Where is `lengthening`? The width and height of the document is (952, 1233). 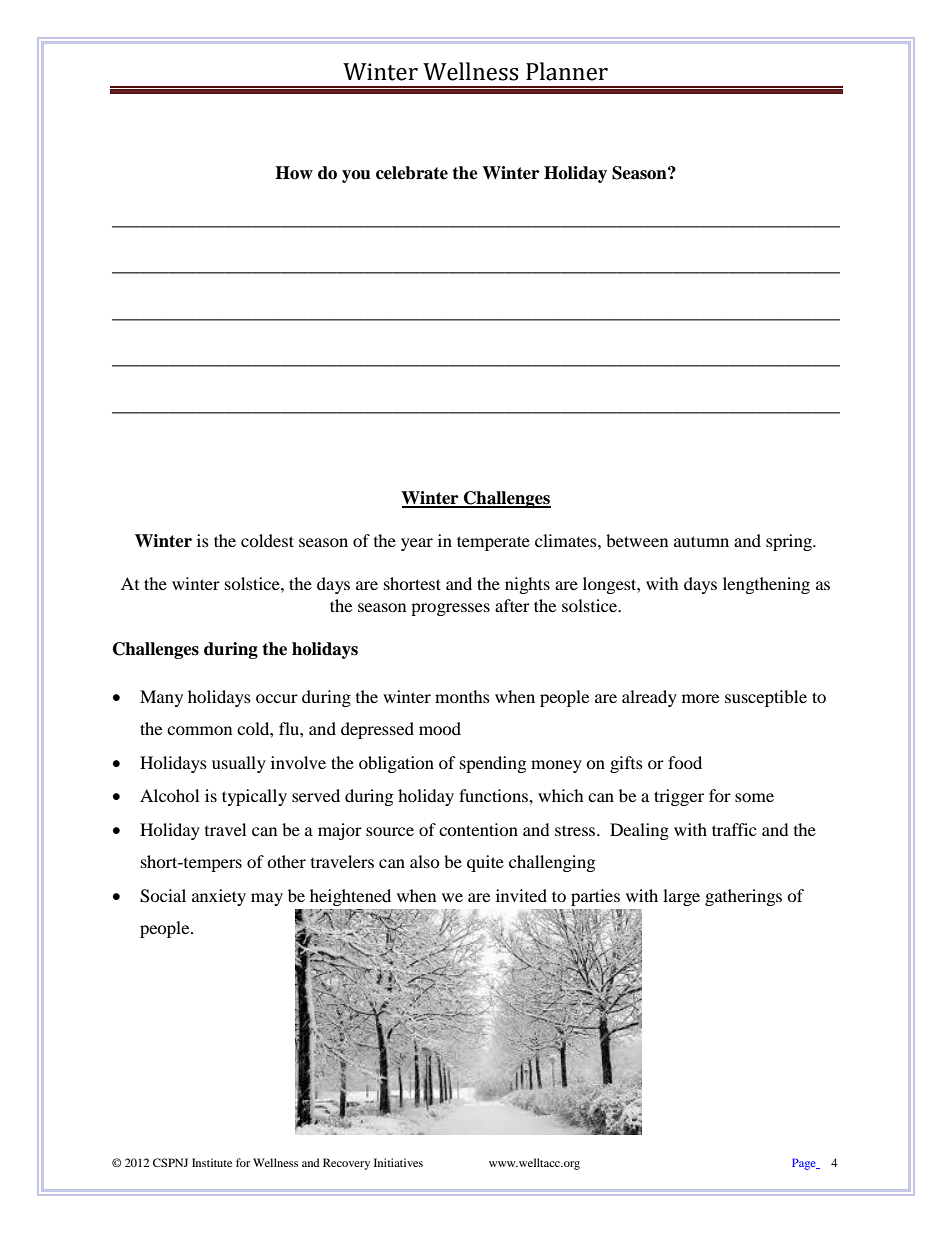
lengthening is located at coordinates (766, 585).
